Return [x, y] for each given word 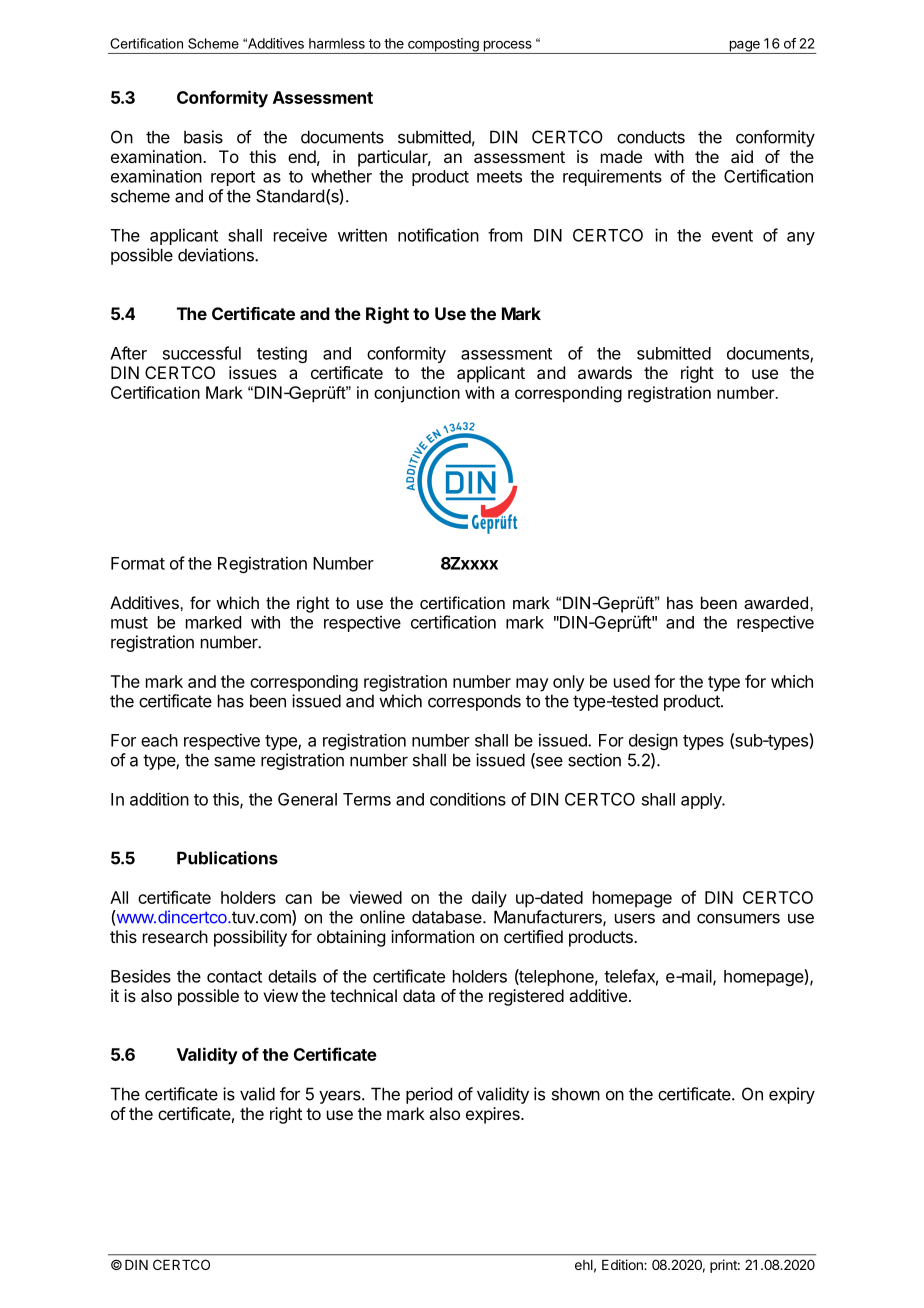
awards [605, 372]
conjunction [417, 394]
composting [443, 46]
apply [702, 801]
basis [203, 137]
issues [253, 372]
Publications [227, 858]
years [341, 1097]
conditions [468, 799]
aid [742, 156]
